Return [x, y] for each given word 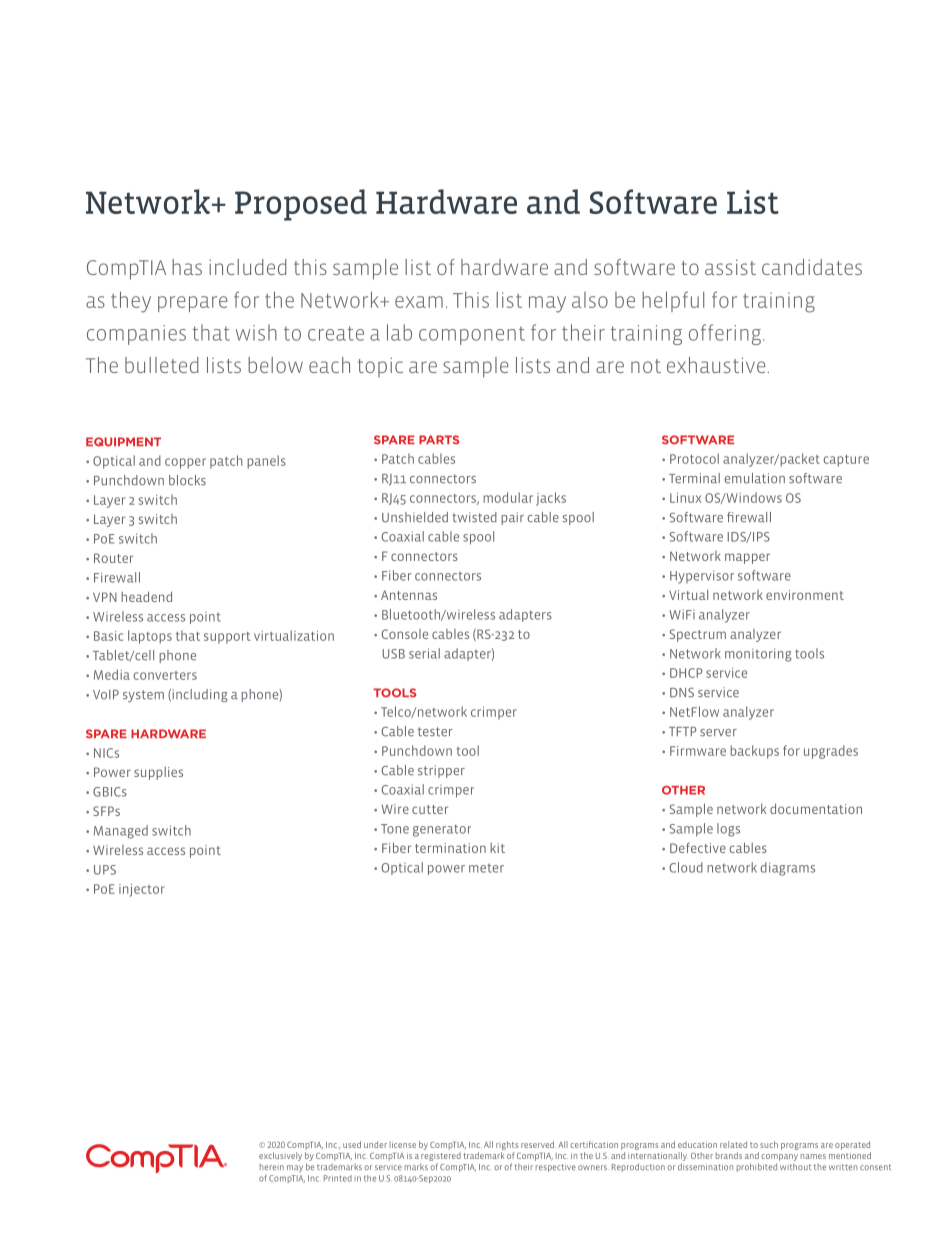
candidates [812, 267]
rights [507, 1145]
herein [272, 1167]
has [187, 267]
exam [419, 302]
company [779, 1159]
